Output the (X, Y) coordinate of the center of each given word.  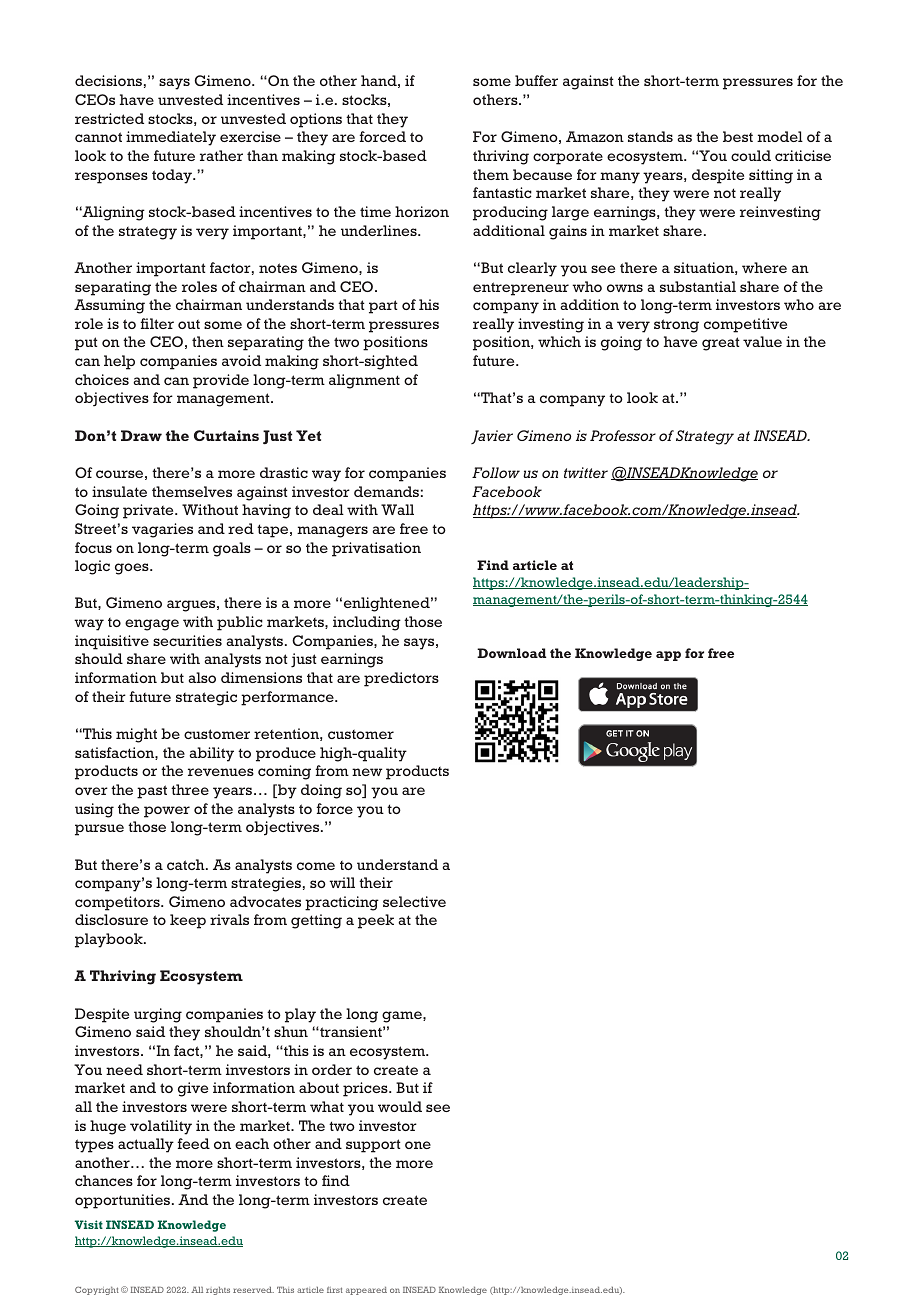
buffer (536, 80)
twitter (586, 472)
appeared (366, 1291)
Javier (492, 437)
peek (376, 921)
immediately (171, 138)
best (738, 136)
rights (218, 1291)
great (721, 344)
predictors (401, 679)
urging (158, 1015)
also (202, 677)
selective (414, 901)
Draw (141, 435)
